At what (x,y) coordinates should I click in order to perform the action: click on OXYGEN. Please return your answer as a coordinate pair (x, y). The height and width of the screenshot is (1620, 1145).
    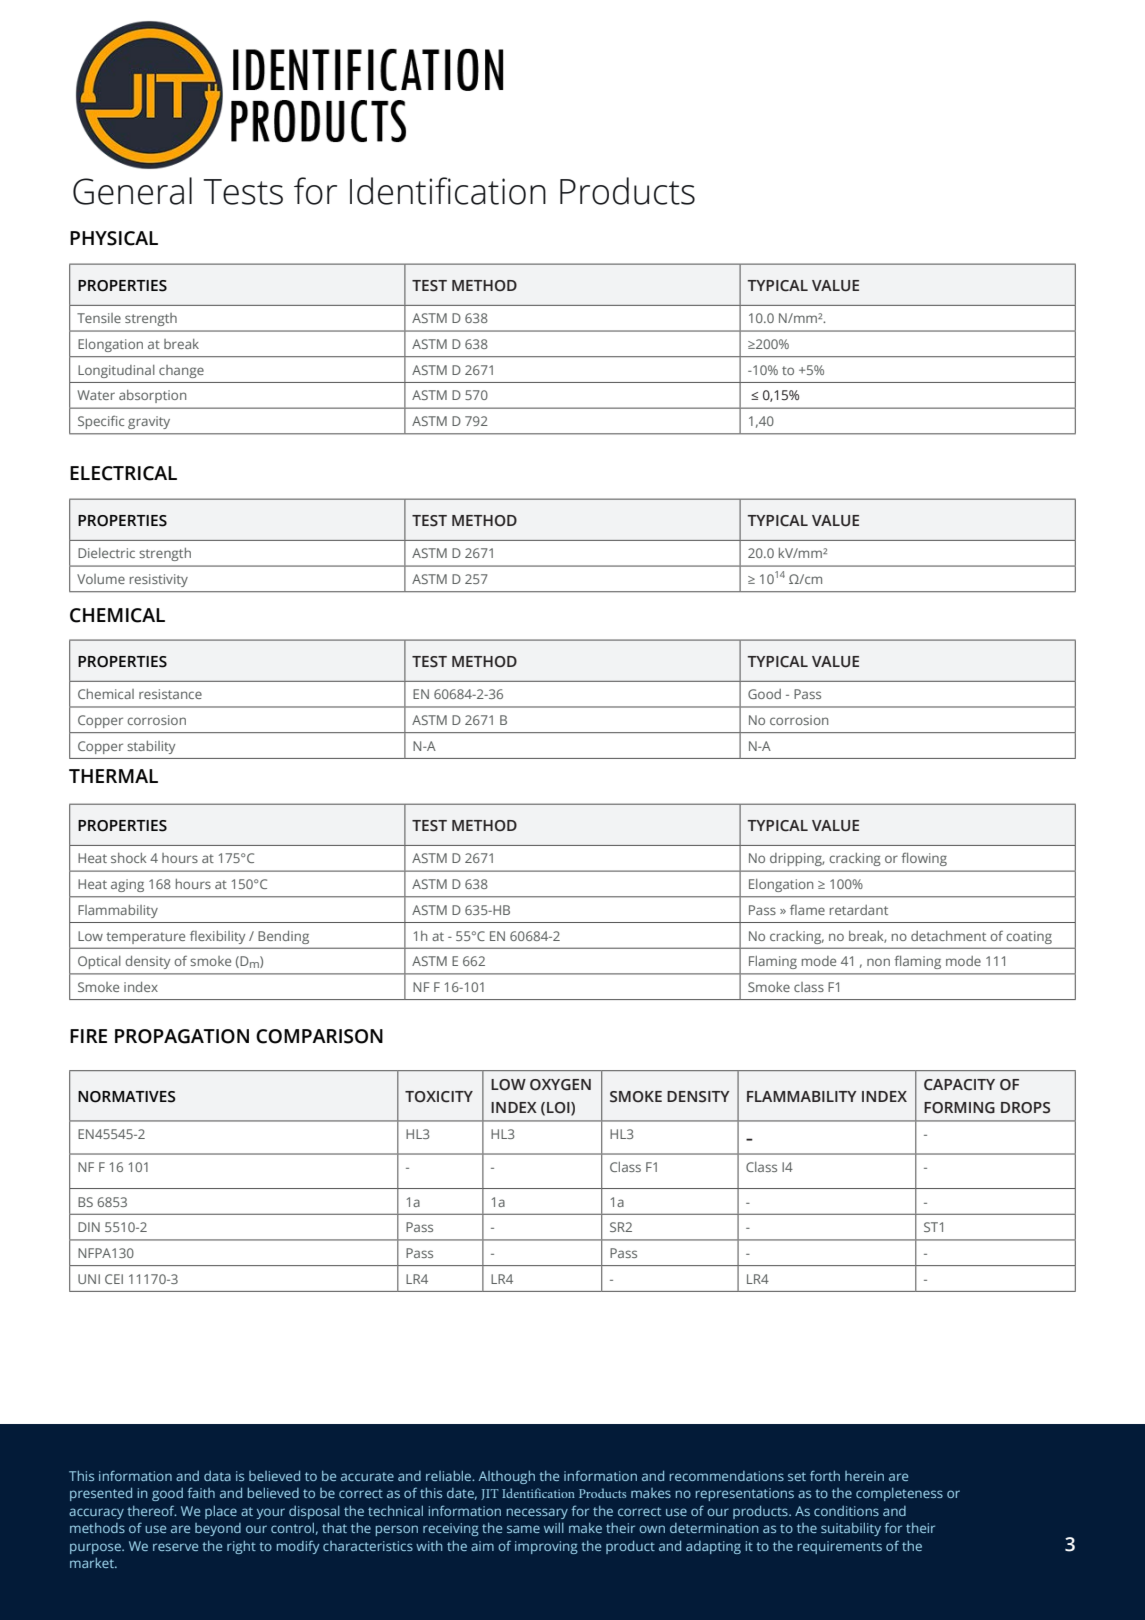
    Looking at the image, I should click on (560, 1085).
